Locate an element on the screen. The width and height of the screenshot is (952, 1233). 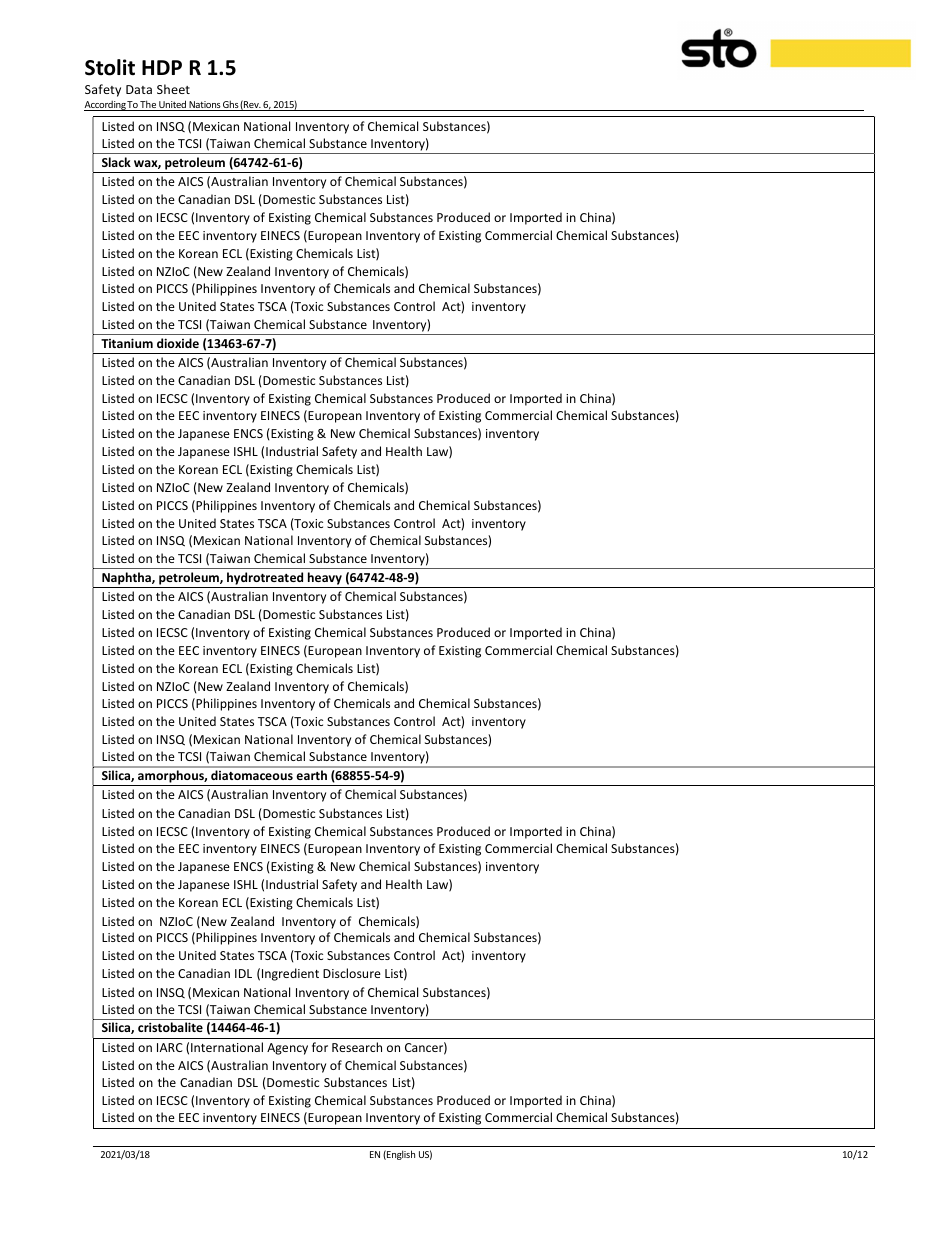
Ghs is located at coordinates (230, 105).
